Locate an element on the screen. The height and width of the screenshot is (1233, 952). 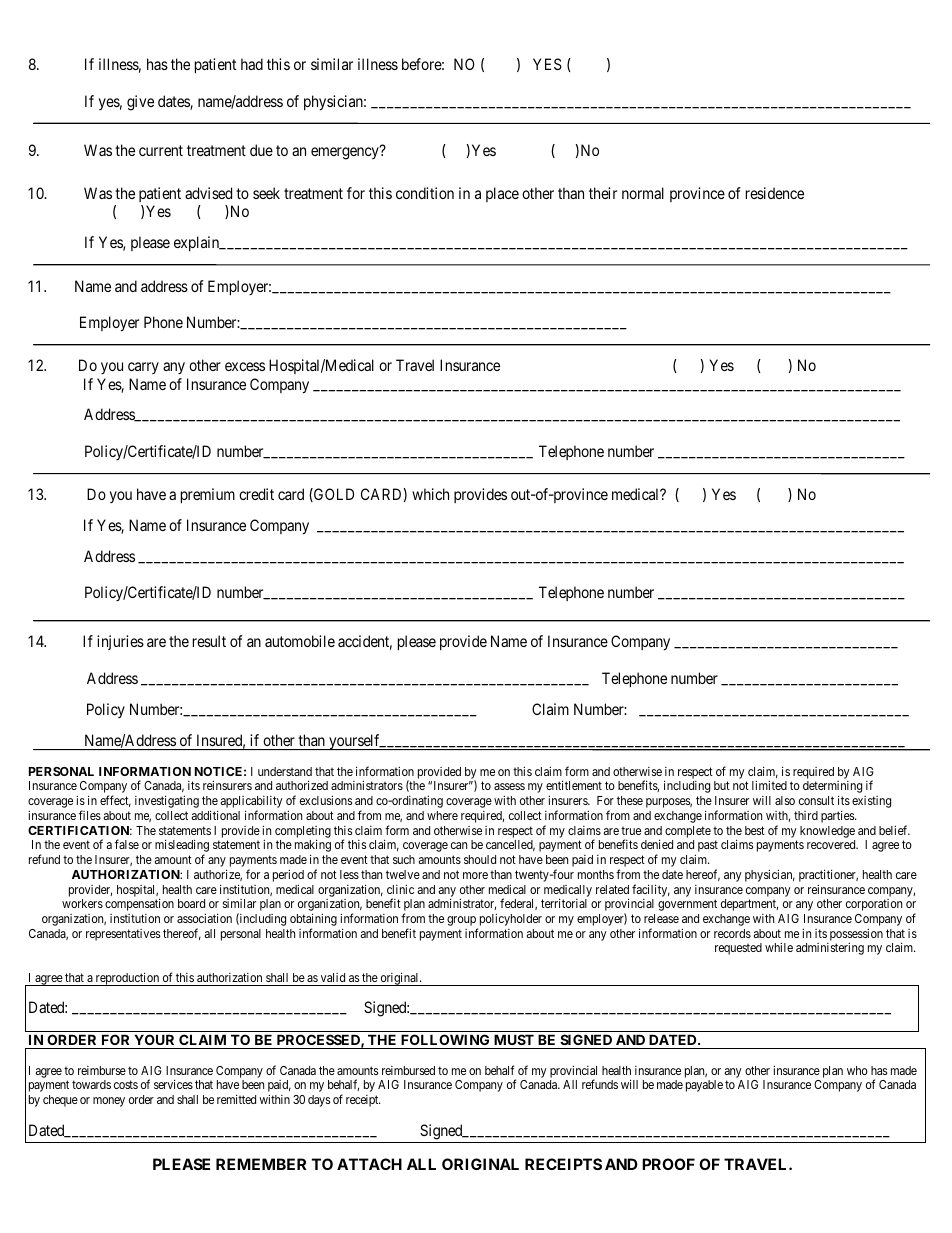
where is located at coordinates (442, 815).
